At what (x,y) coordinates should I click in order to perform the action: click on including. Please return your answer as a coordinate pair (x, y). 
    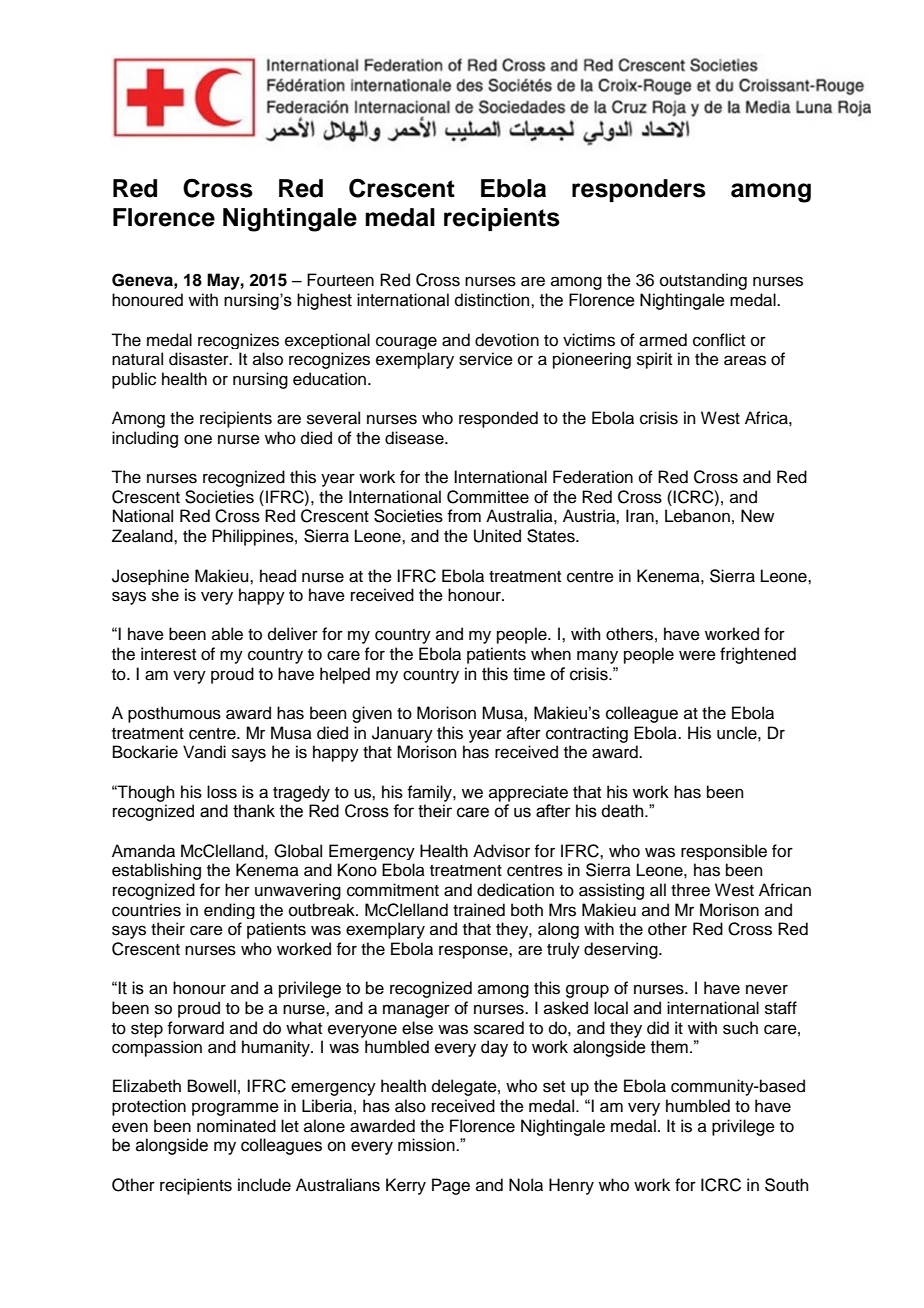
    Looking at the image, I should click on (145, 439).
